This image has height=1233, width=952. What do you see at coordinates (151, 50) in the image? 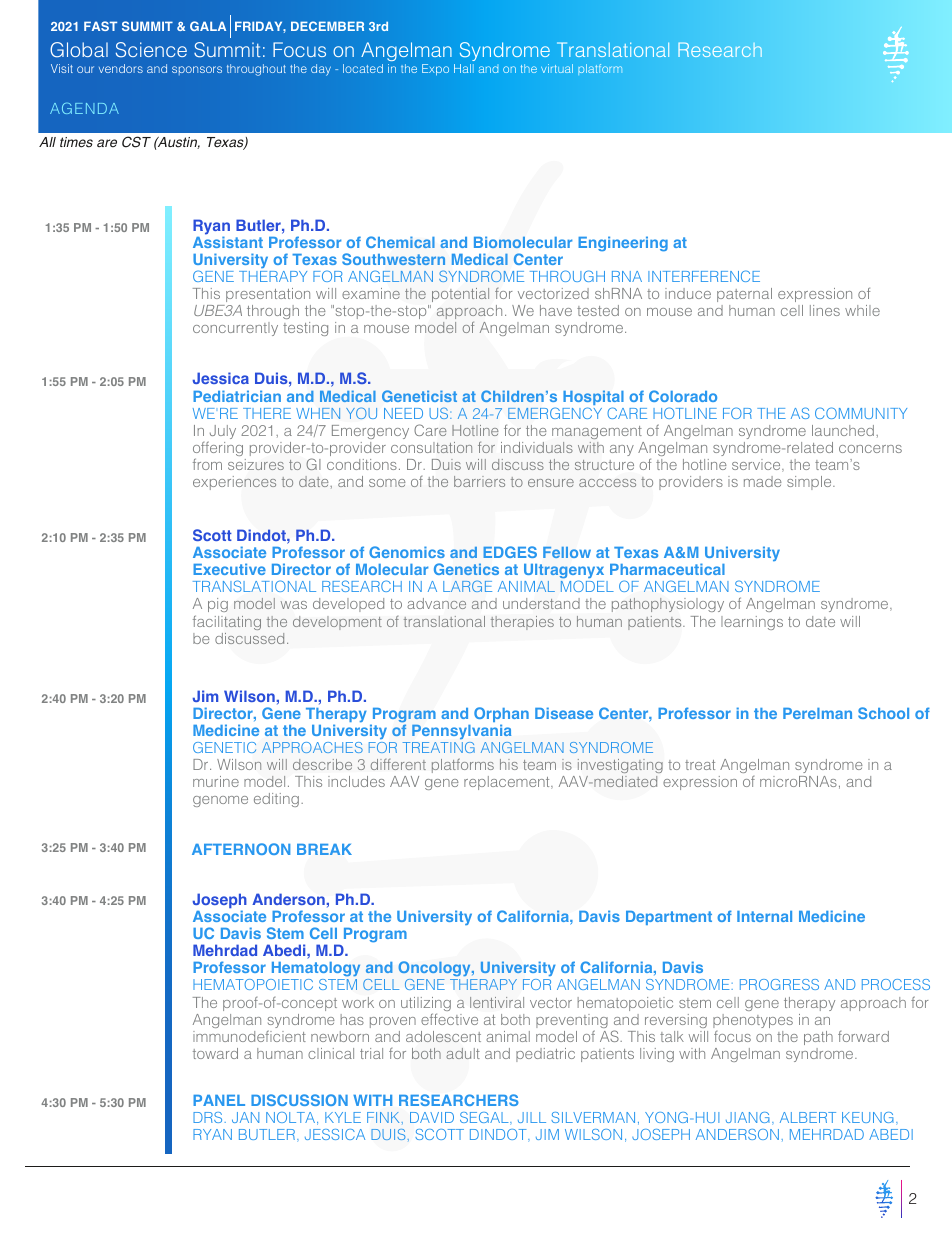
I see `Science` at bounding box center [151, 50].
